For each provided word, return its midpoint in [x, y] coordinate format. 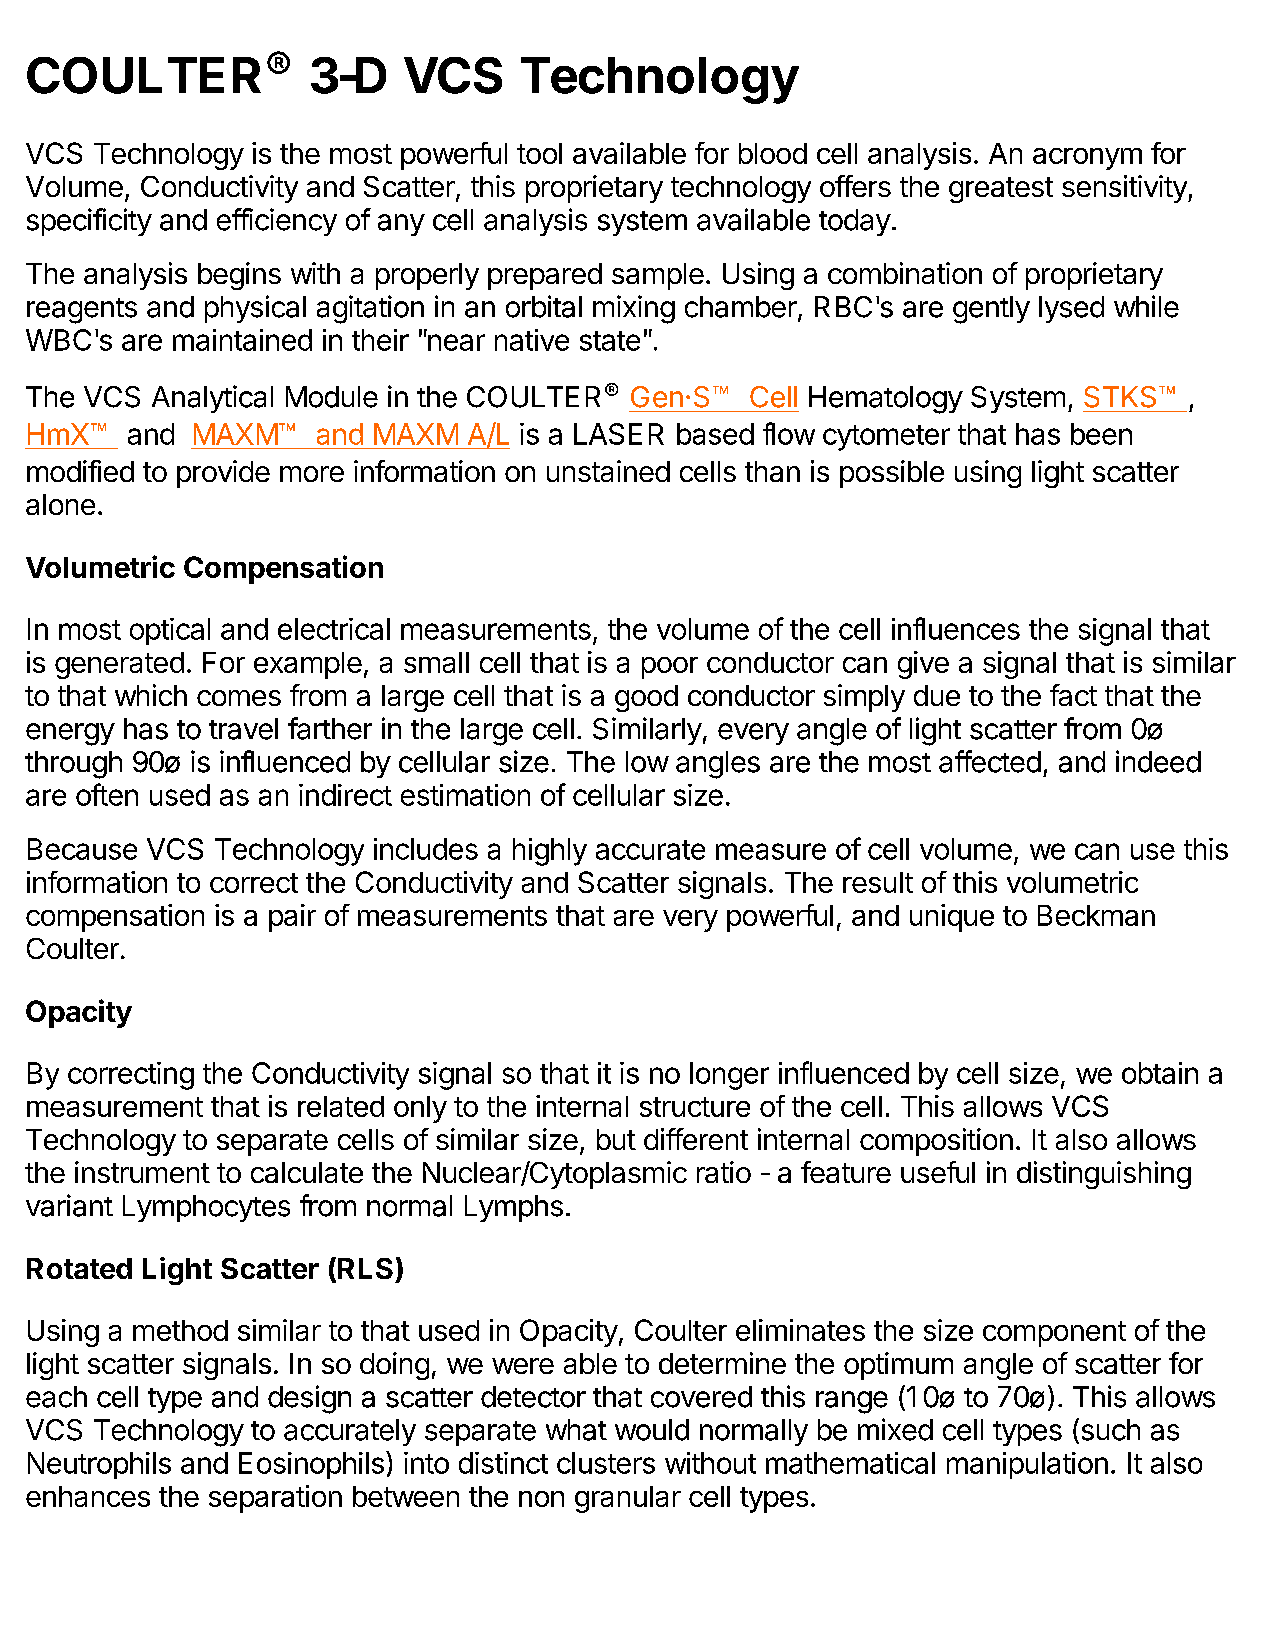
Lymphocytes [206, 1208]
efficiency [277, 222]
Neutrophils [99, 1465]
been [1101, 434]
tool [539, 153]
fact [1073, 695]
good [646, 698]
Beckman [1096, 915]
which [151, 695]
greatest [1001, 190]
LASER [619, 434]
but [616, 1139]
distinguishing [1104, 1175]
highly [550, 852]
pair [292, 918]
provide [223, 474]
